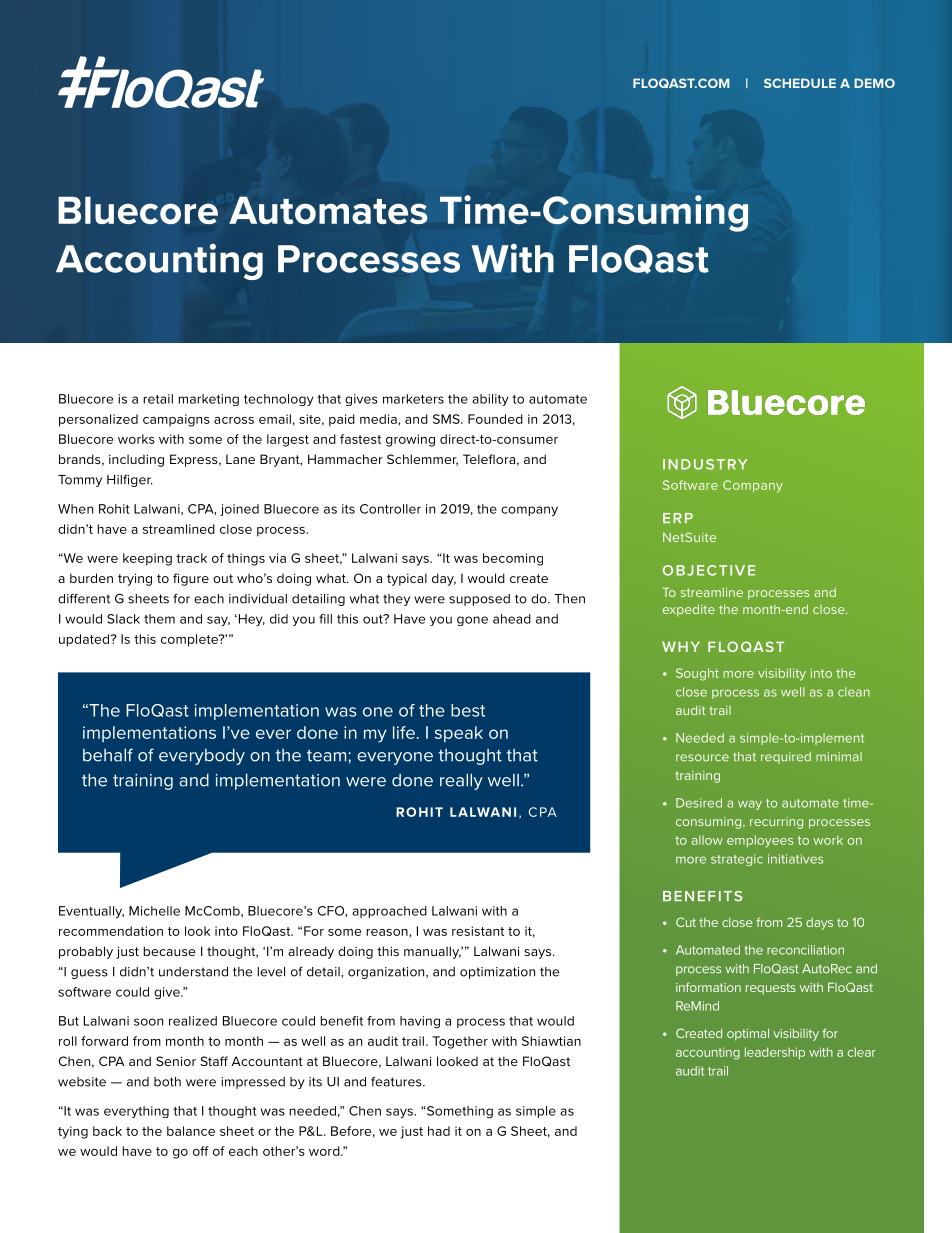  What do you see at coordinates (689, 610) in the image?
I see `expedite` at bounding box center [689, 610].
